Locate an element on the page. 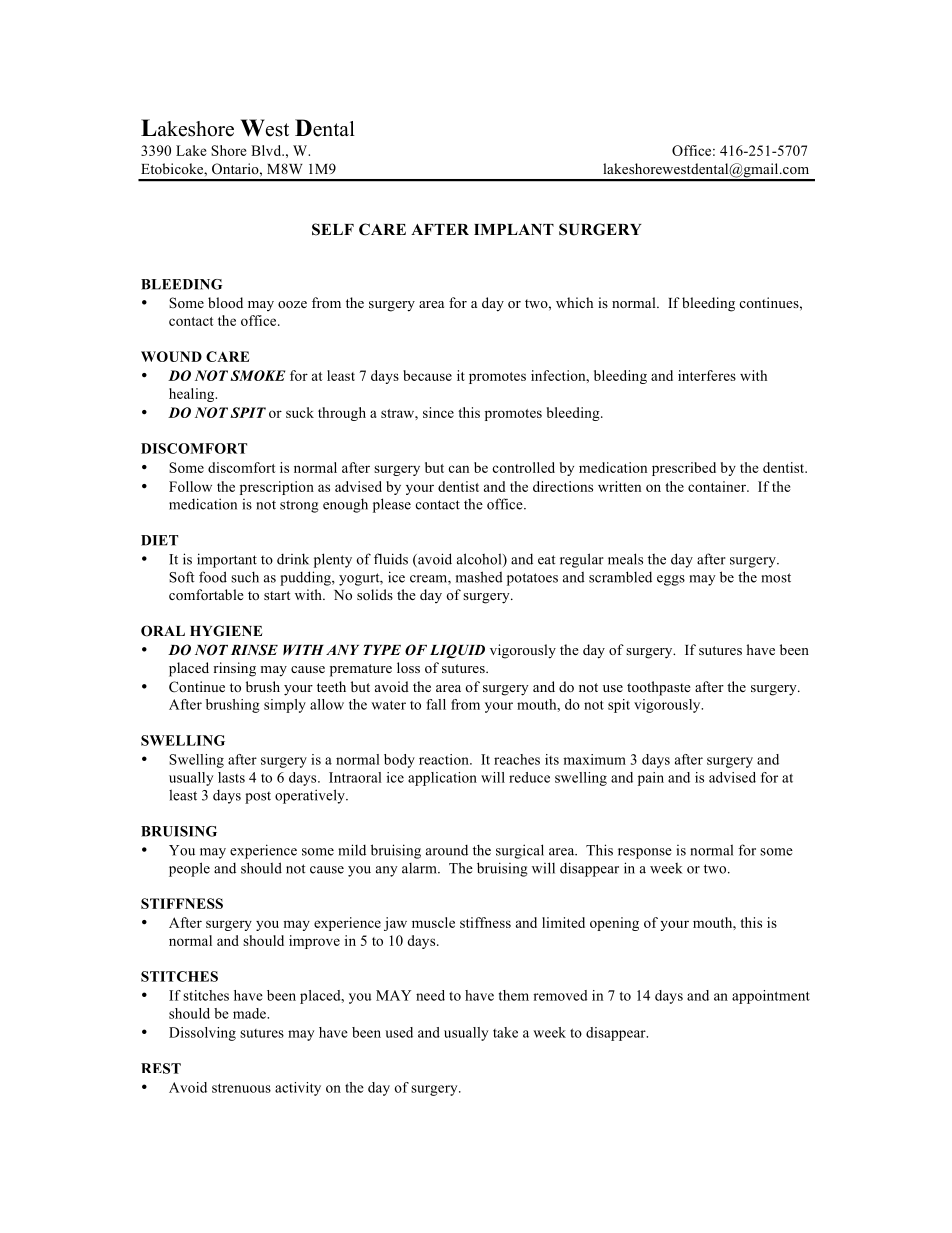 This image has width=952, height=1233. around is located at coordinates (447, 850).
